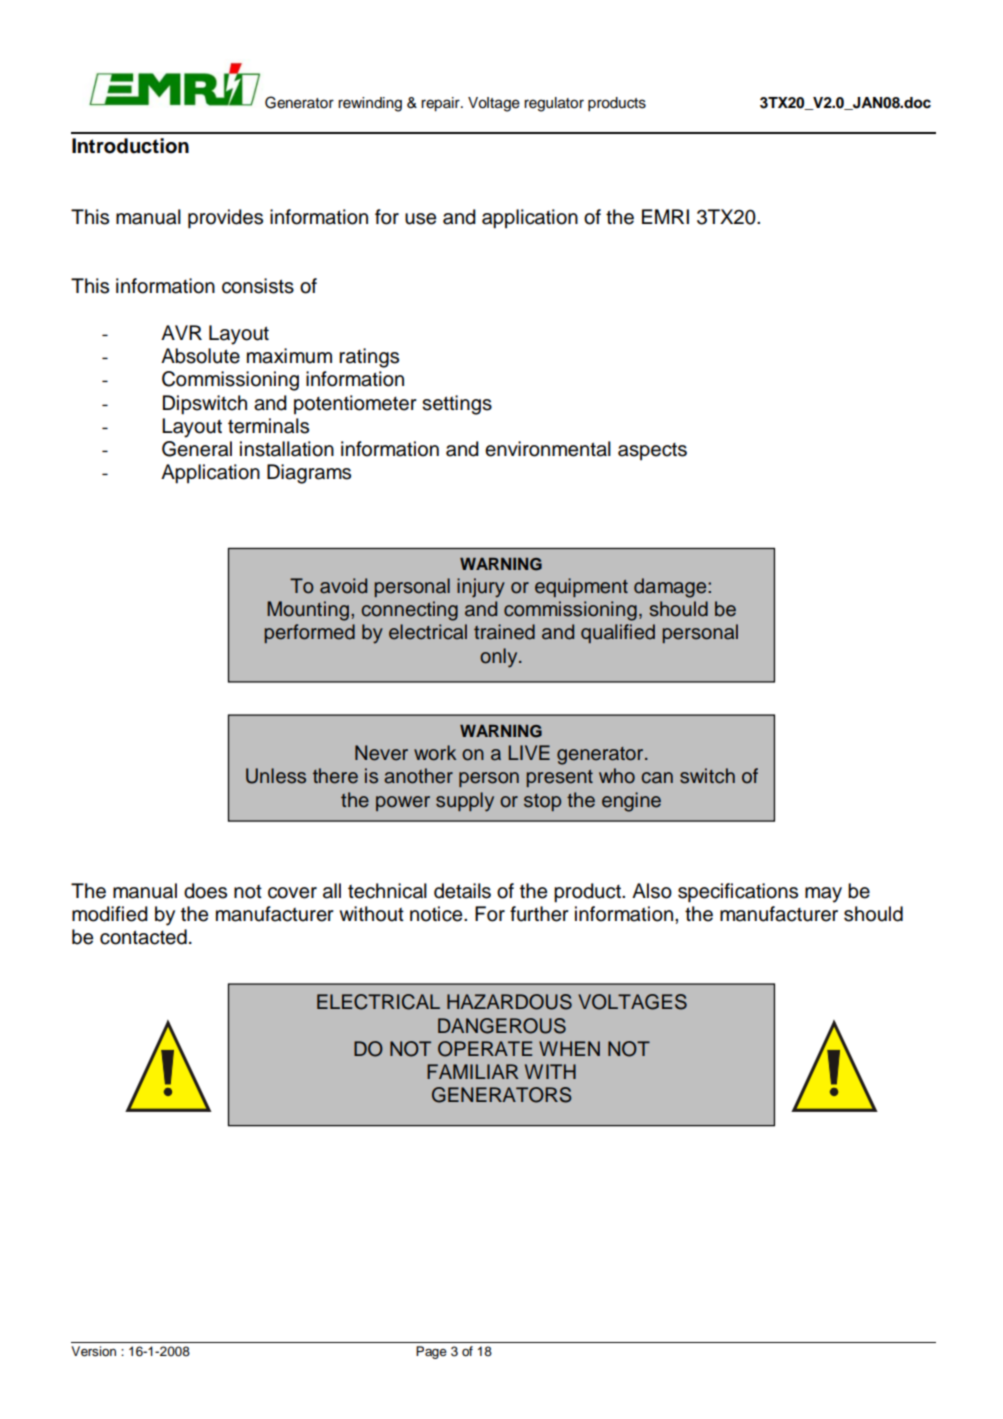 The image size is (1003, 1419). I want to click on regulator, so click(554, 104).
